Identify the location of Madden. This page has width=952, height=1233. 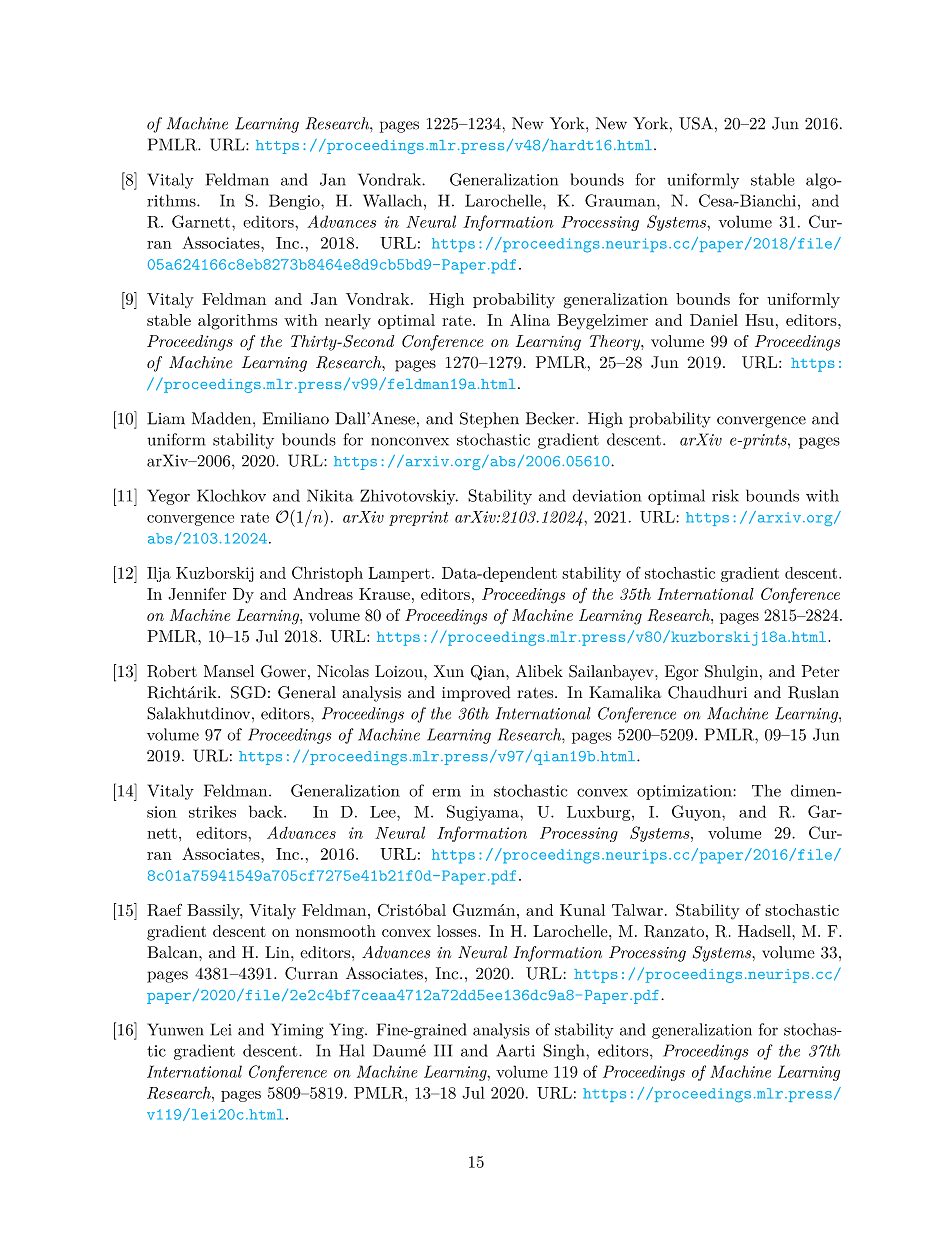
(223, 418).
